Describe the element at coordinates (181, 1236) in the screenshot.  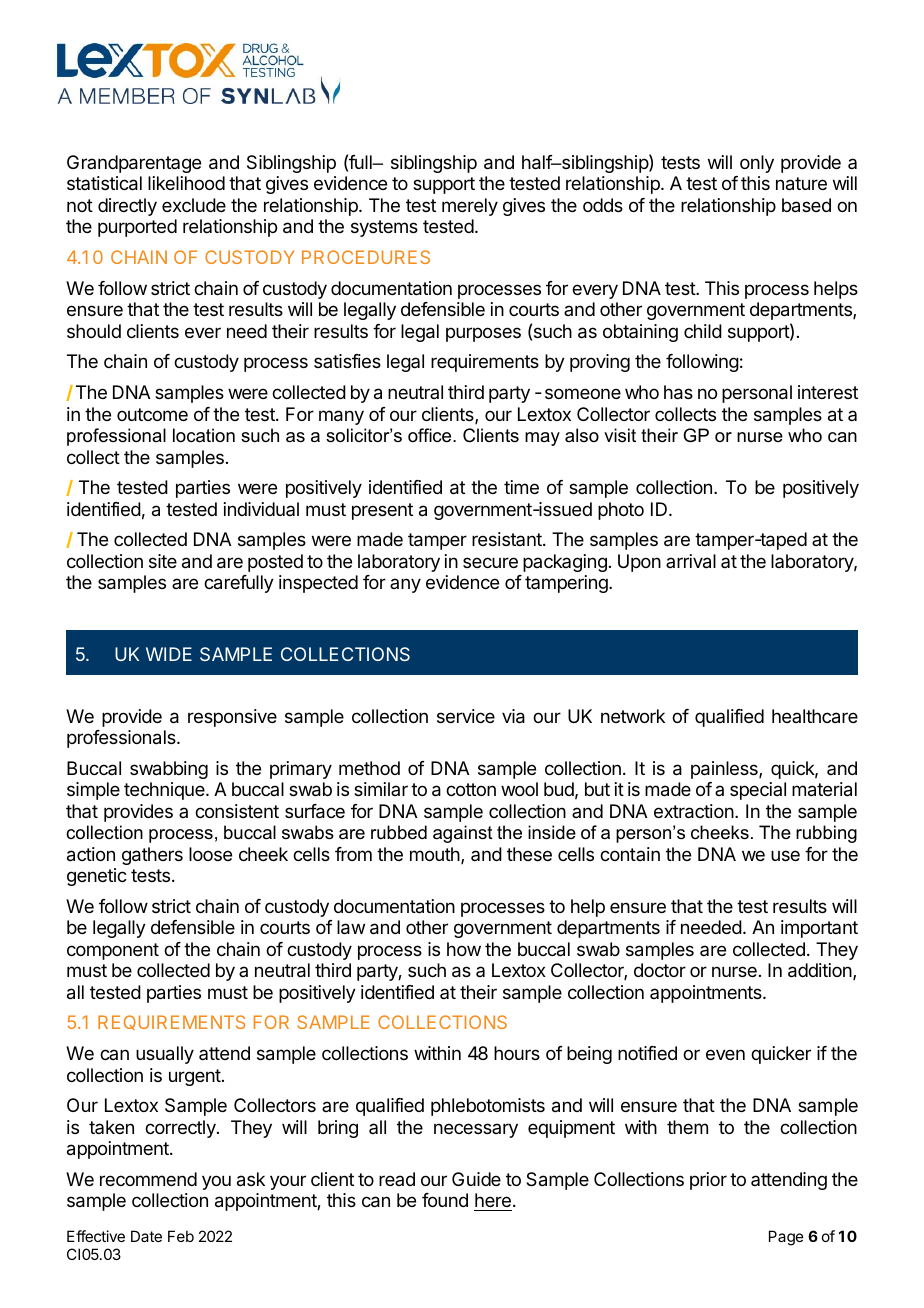
I see `Feb` at that location.
